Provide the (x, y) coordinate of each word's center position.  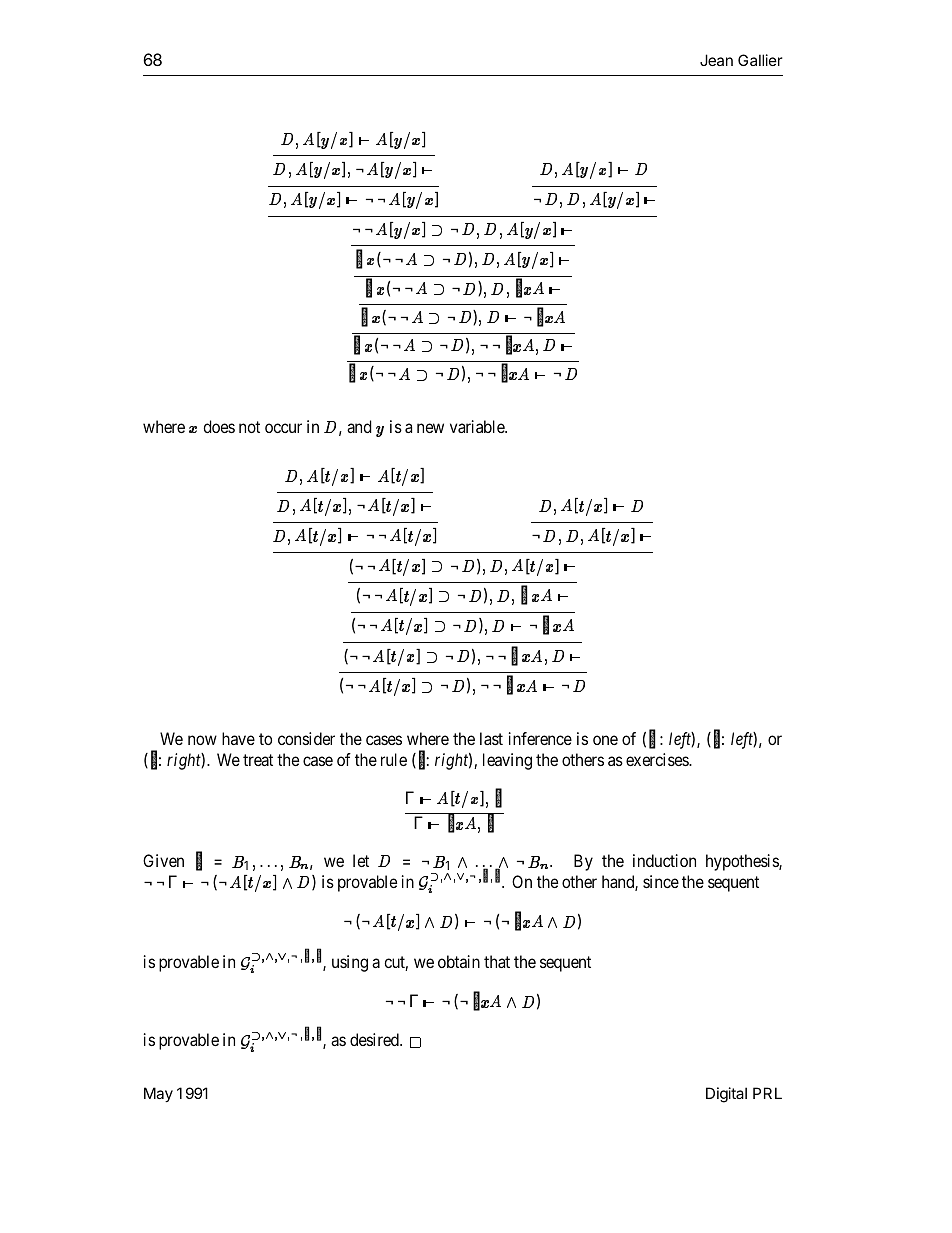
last (491, 738)
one (605, 740)
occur (283, 428)
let (361, 860)
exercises (658, 759)
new (430, 428)
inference (540, 738)
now (202, 740)
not (249, 427)
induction (664, 860)
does (219, 426)
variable (478, 426)
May (158, 1094)
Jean (716, 60)
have (238, 738)
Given (163, 860)
